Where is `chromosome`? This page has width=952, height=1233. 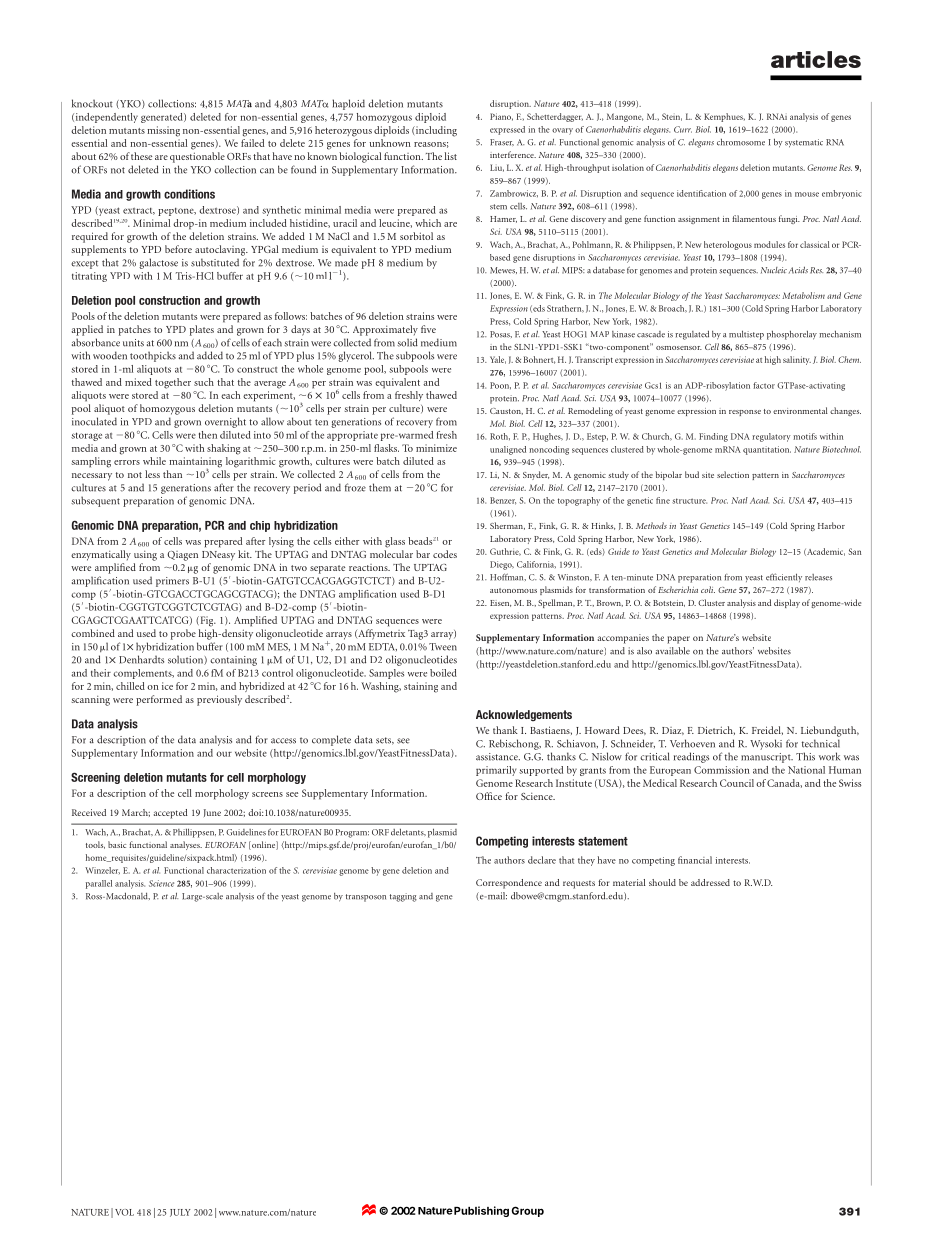 chromosome is located at coordinates (741, 142).
